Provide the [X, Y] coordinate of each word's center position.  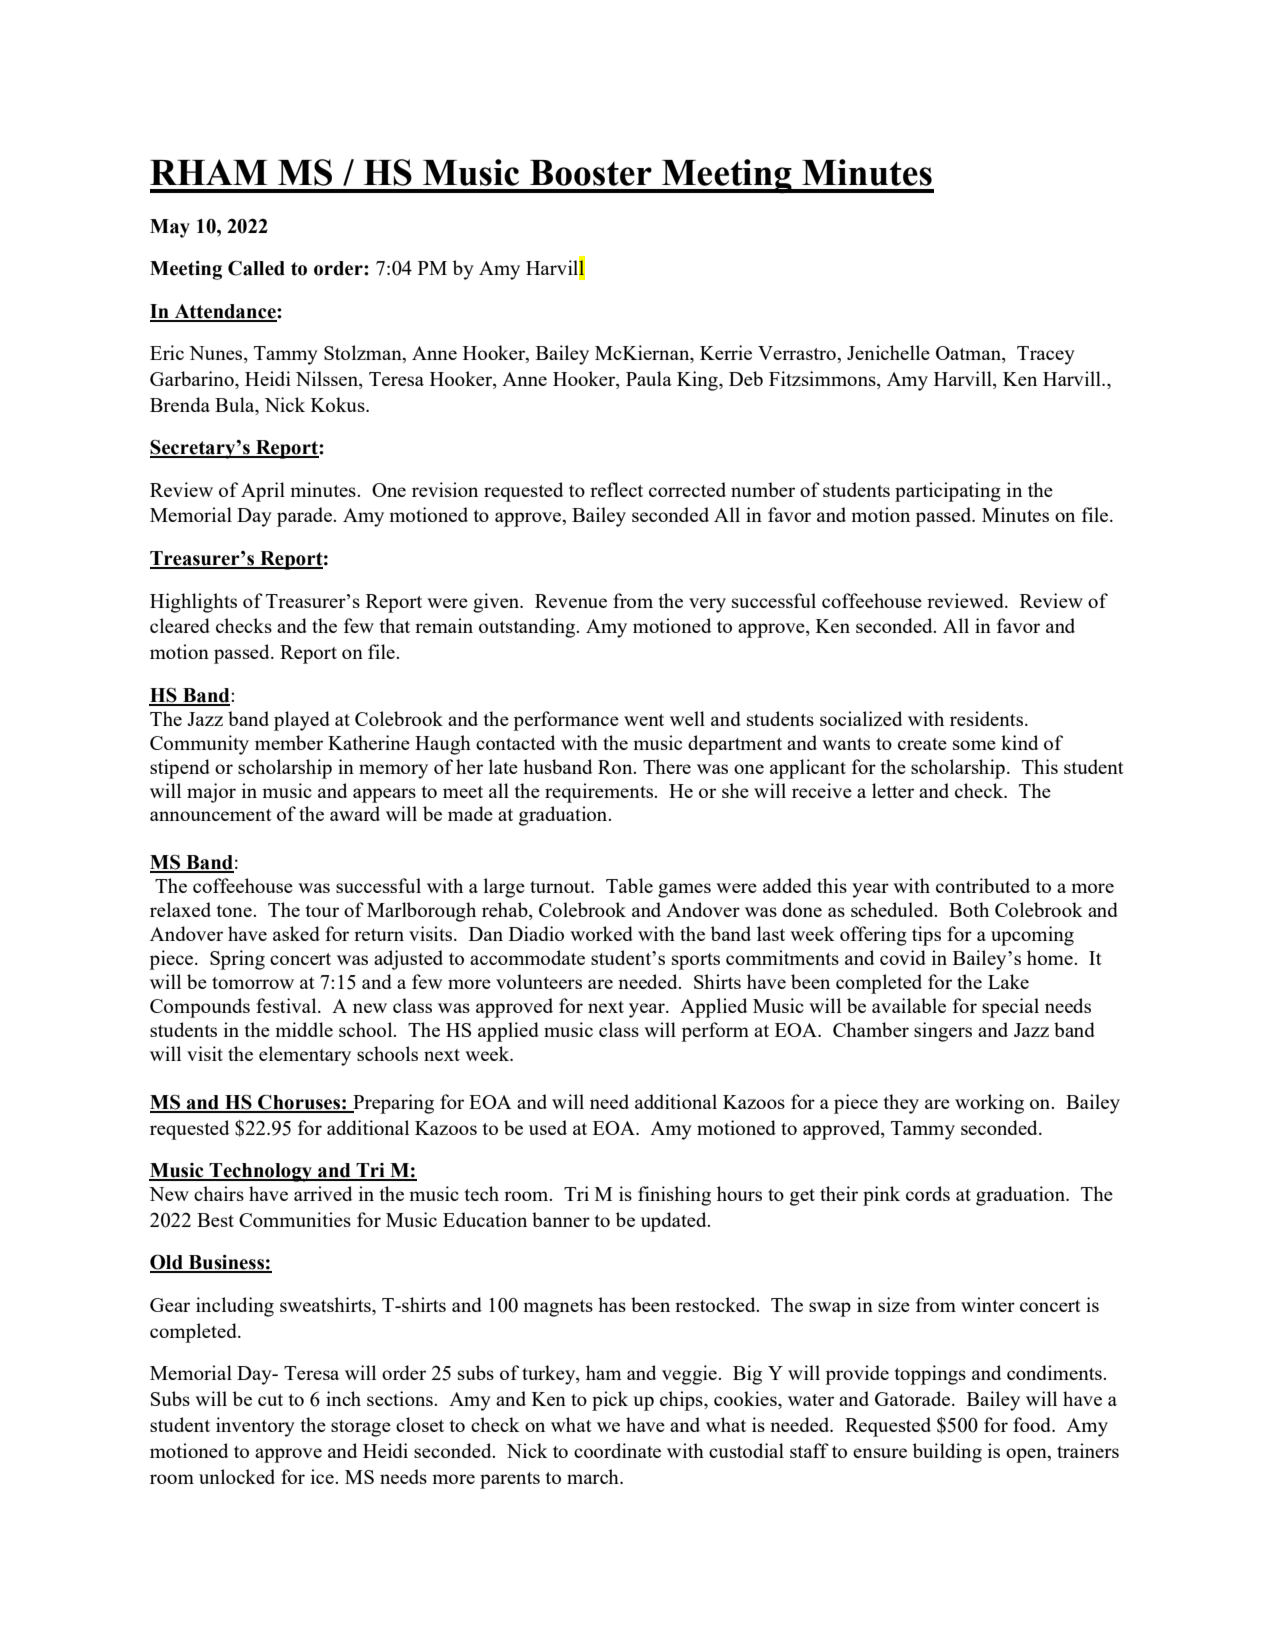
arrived [323, 1193]
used [548, 1127]
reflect [616, 489]
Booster [591, 173]
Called [256, 268]
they [901, 1104]
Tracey [1046, 355]
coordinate [617, 1450]
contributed [983, 885]
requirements [600, 793]
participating [948, 492]
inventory [255, 1427]
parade [305, 517]
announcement [211, 815]
